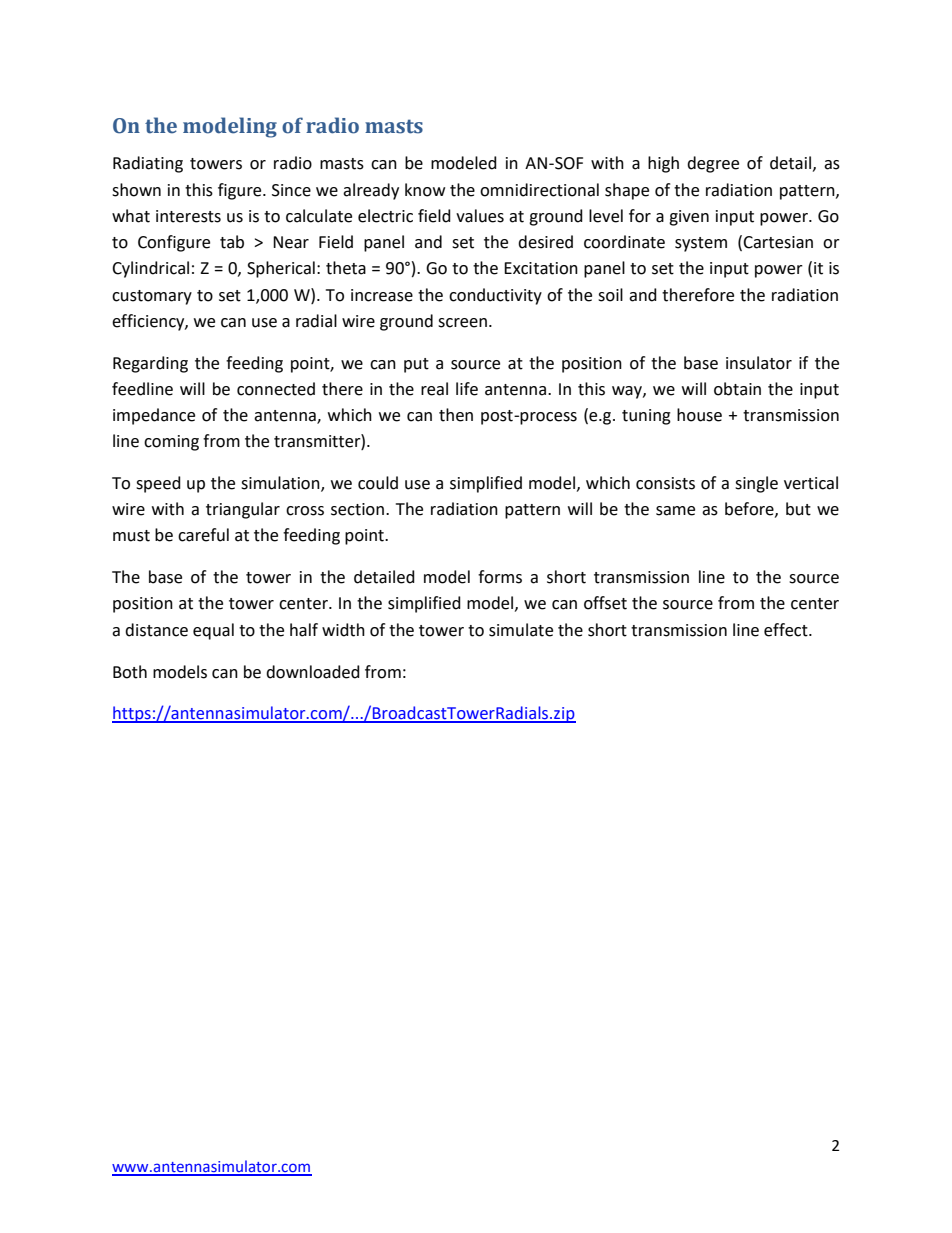  What do you see at coordinates (213, 631) in the screenshot?
I see `equal` at bounding box center [213, 631].
